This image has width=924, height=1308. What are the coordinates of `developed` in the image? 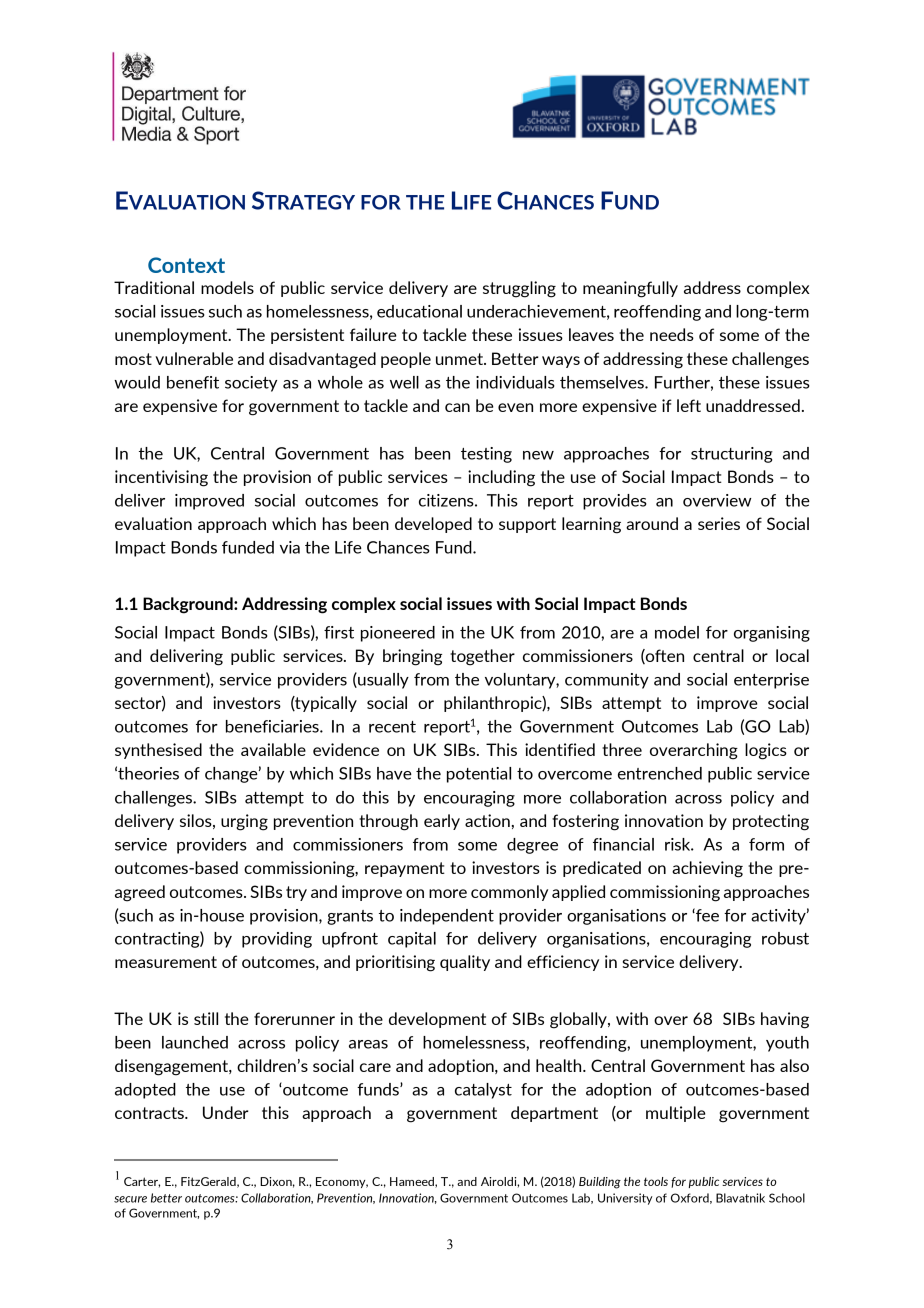 It's located at (433, 525).
